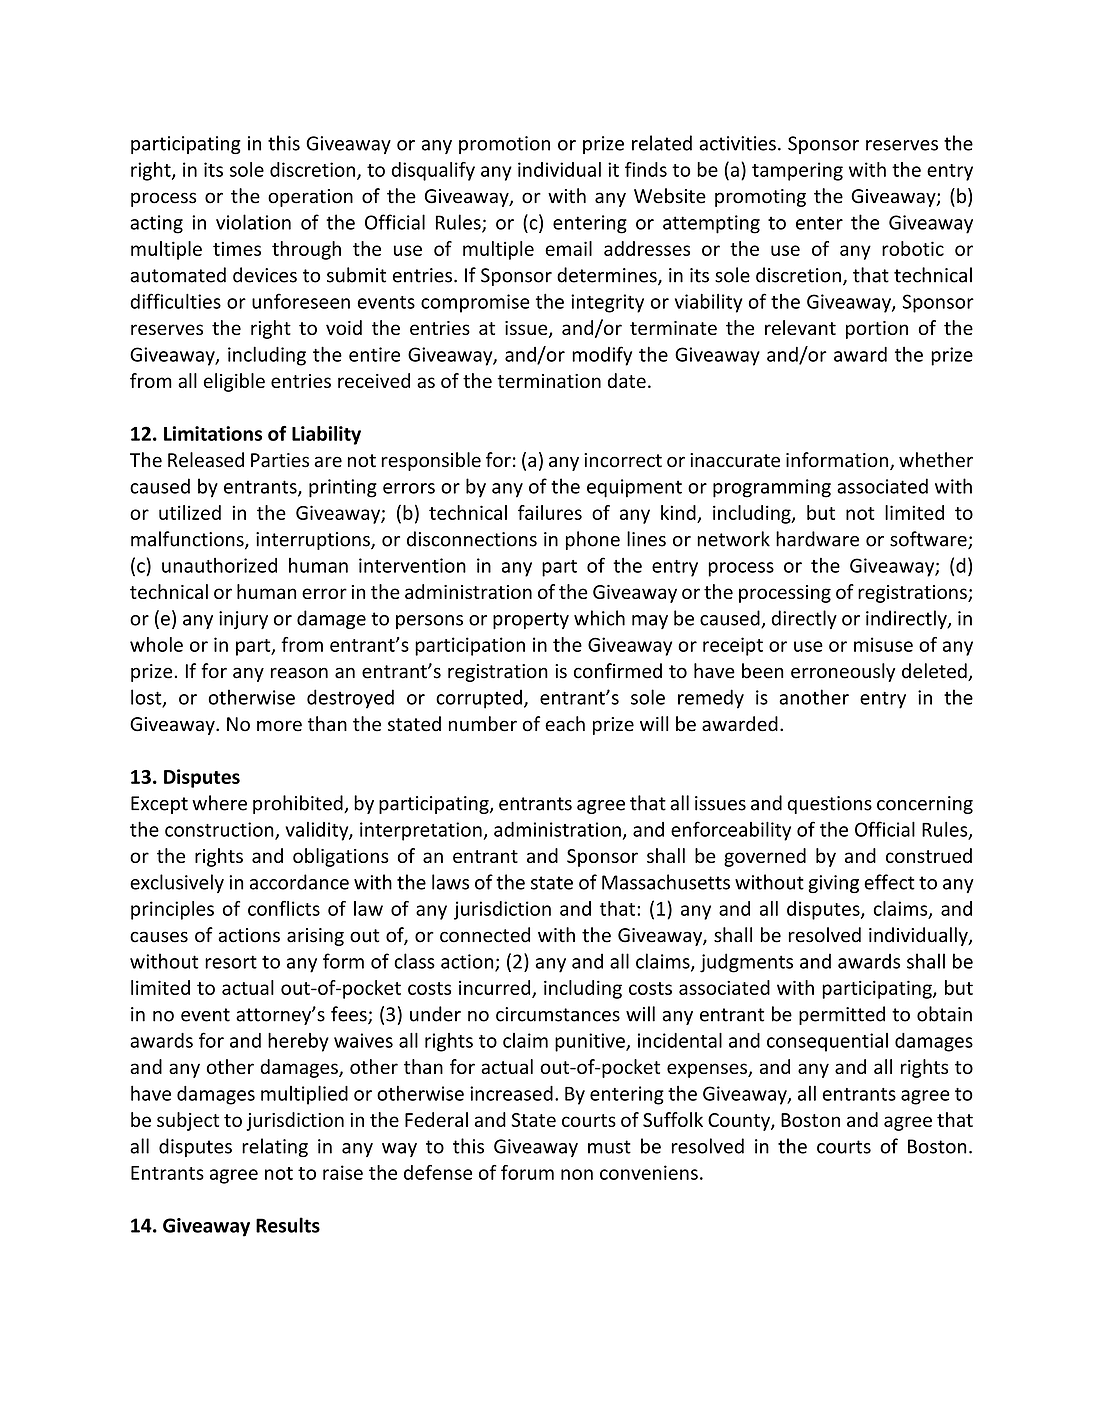 The image size is (1103, 1427). Describe the element at coordinates (299, 673) in the image. I see `reason` at that location.
